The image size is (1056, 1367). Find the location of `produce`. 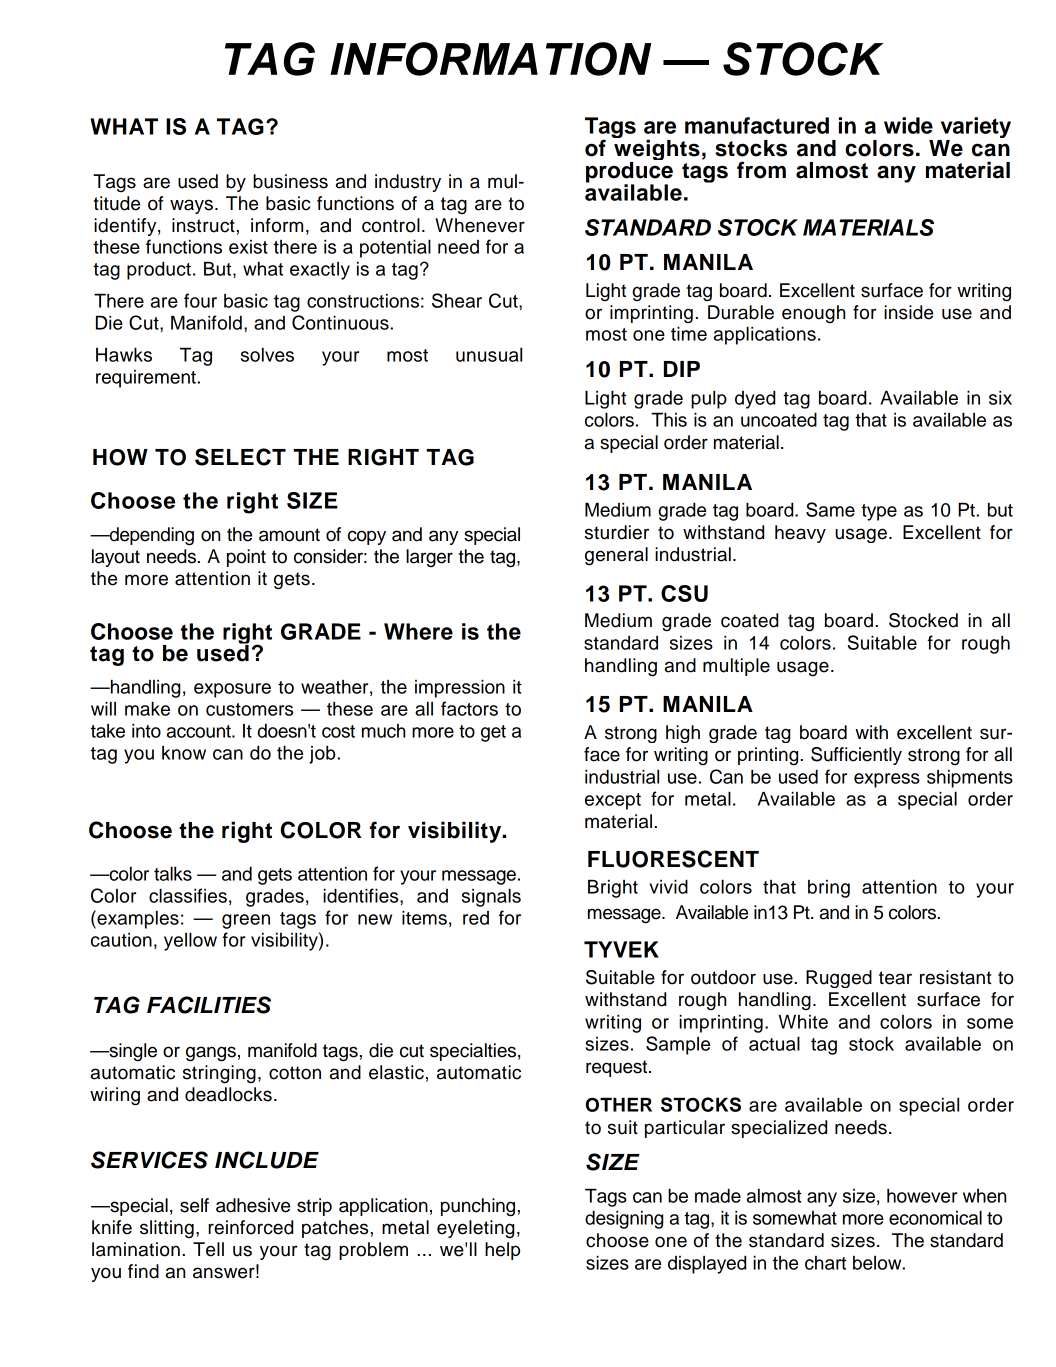

produce is located at coordinates (629, 173).
